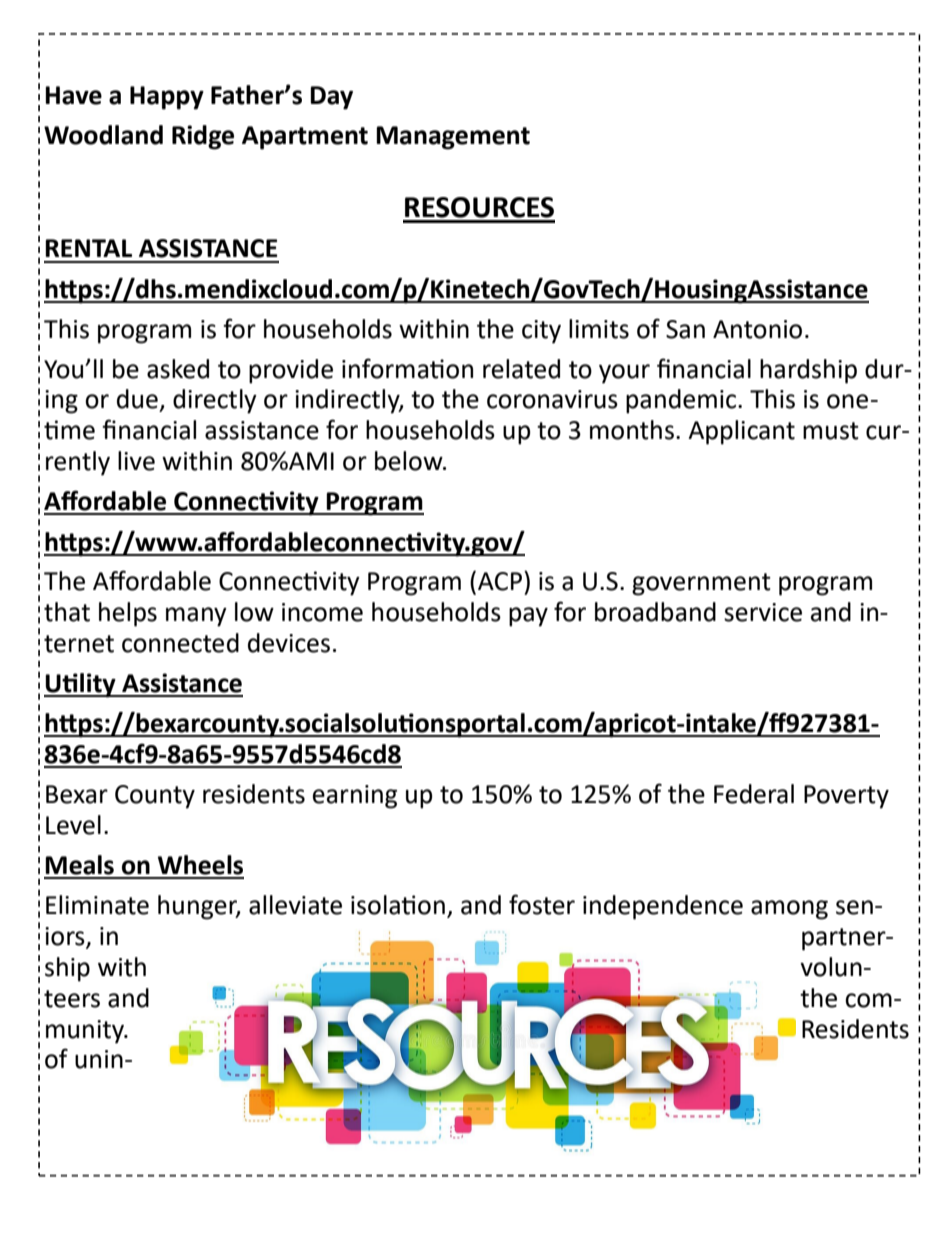 This image has width=952, height=1233. What do you see at coordinates (167, 98) in the image?
I see `Happy` at bounding box center [167, 98].
